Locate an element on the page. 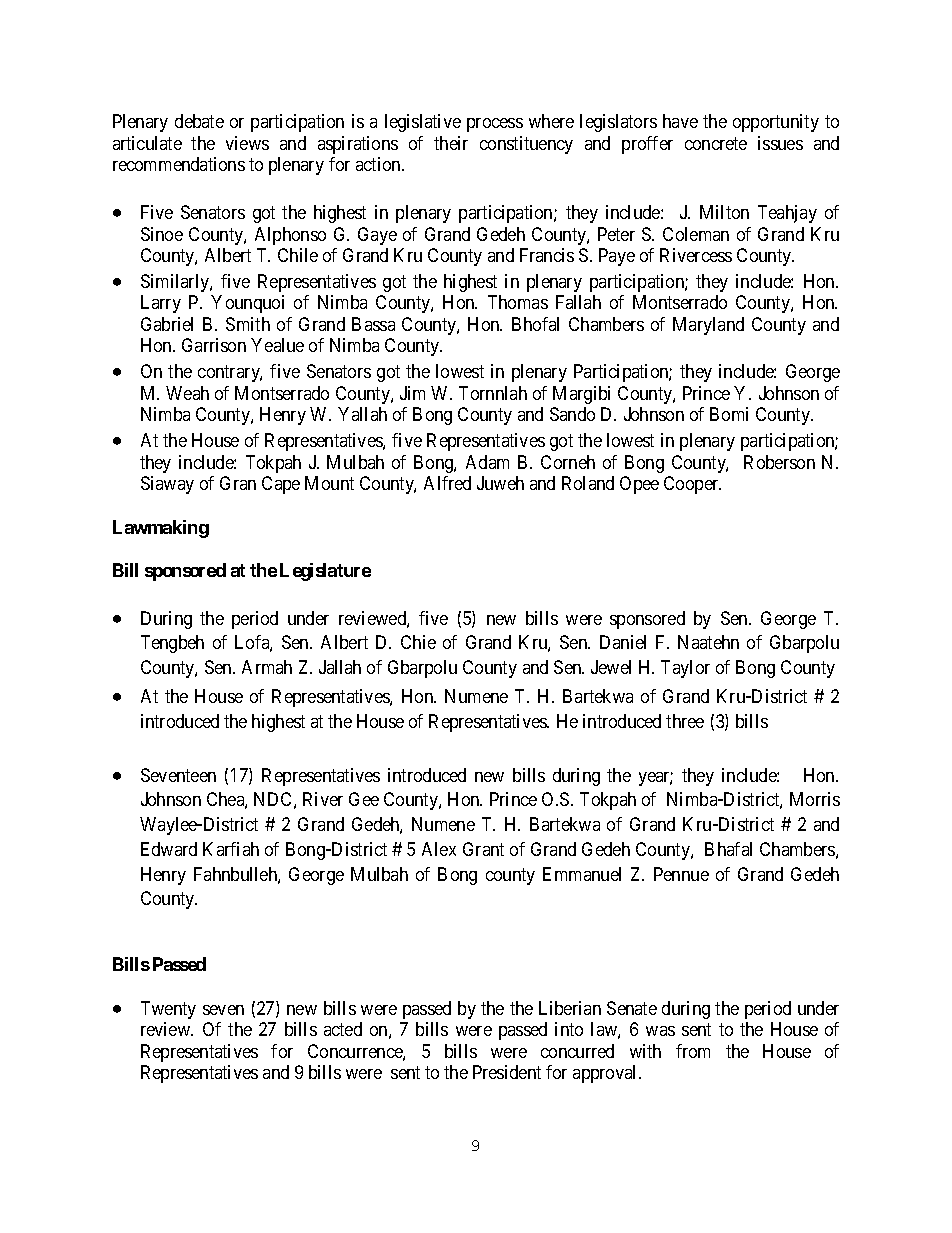 The height and width of the page is (1233, 952). Edward is located at coordinates (169, 849).
